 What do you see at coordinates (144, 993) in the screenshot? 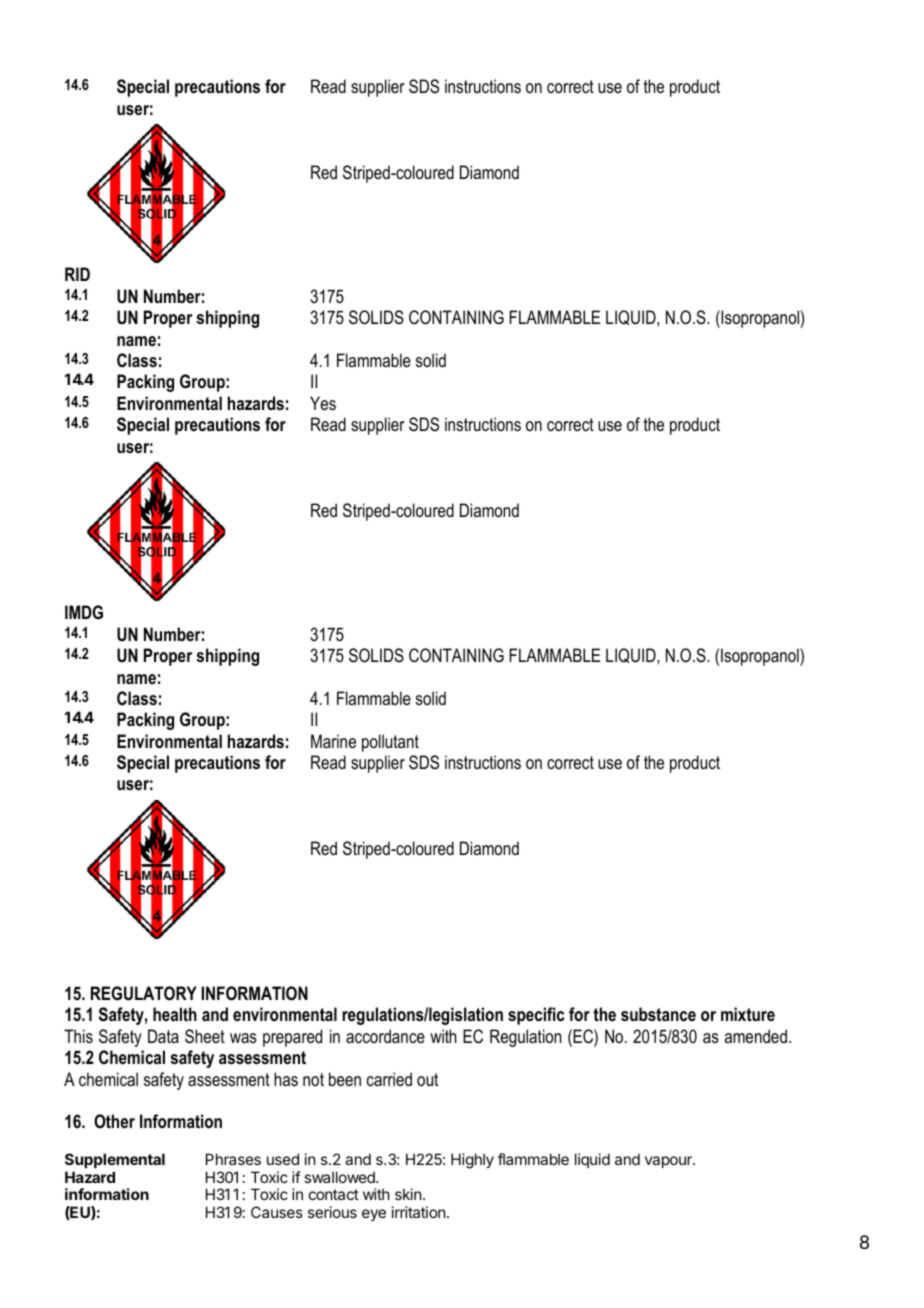
I see `REGULATORY` at bounding box center [144, 993].
